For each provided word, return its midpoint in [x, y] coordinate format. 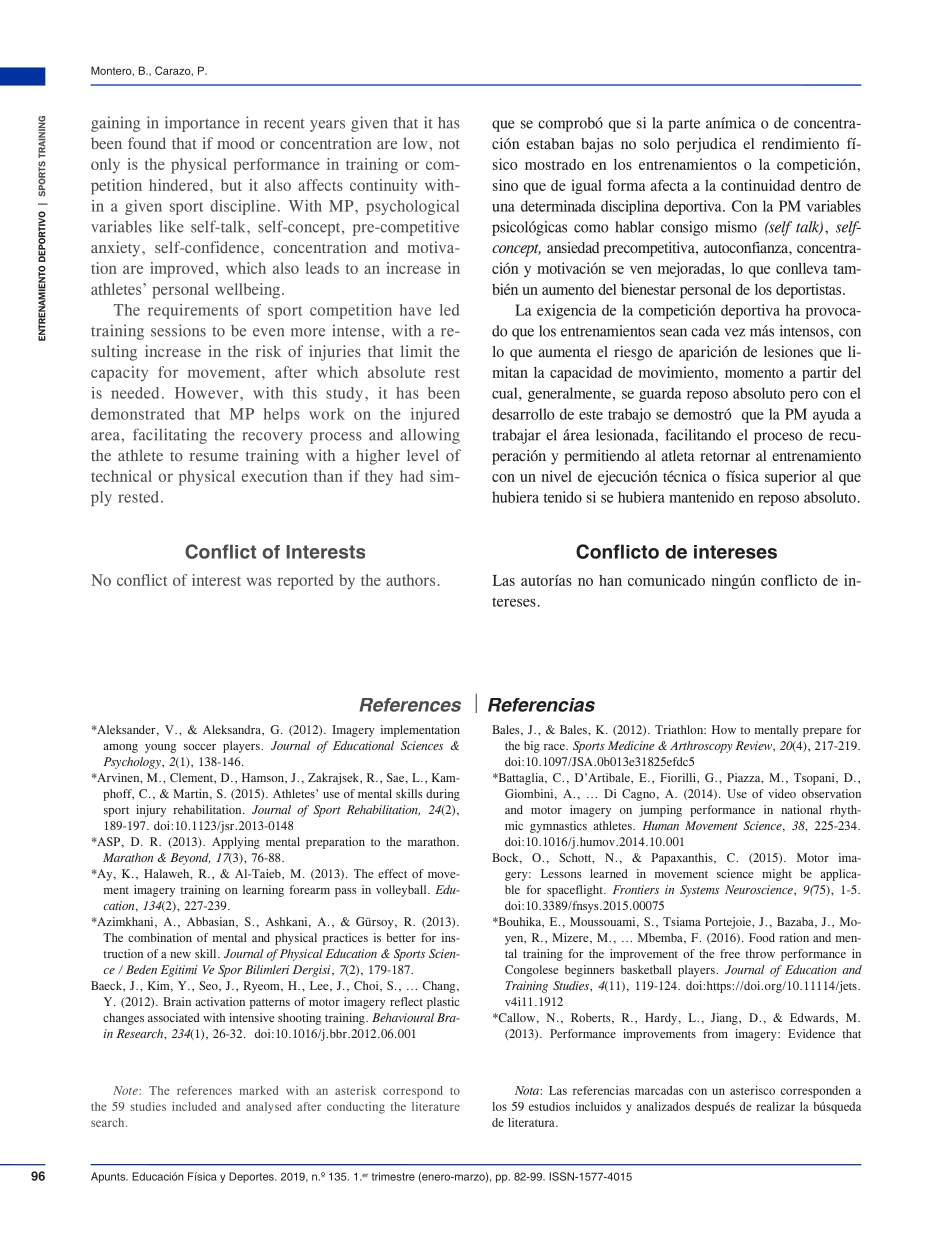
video [782, 793]
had [411, 476]
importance [202, 124]
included [194, 1106]
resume [214, 457]
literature [436, 1106]
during [443, 795]
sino [505, 185]
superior [790, 478]
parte [684, 125]
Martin [192, 794]
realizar [775, 1106]
